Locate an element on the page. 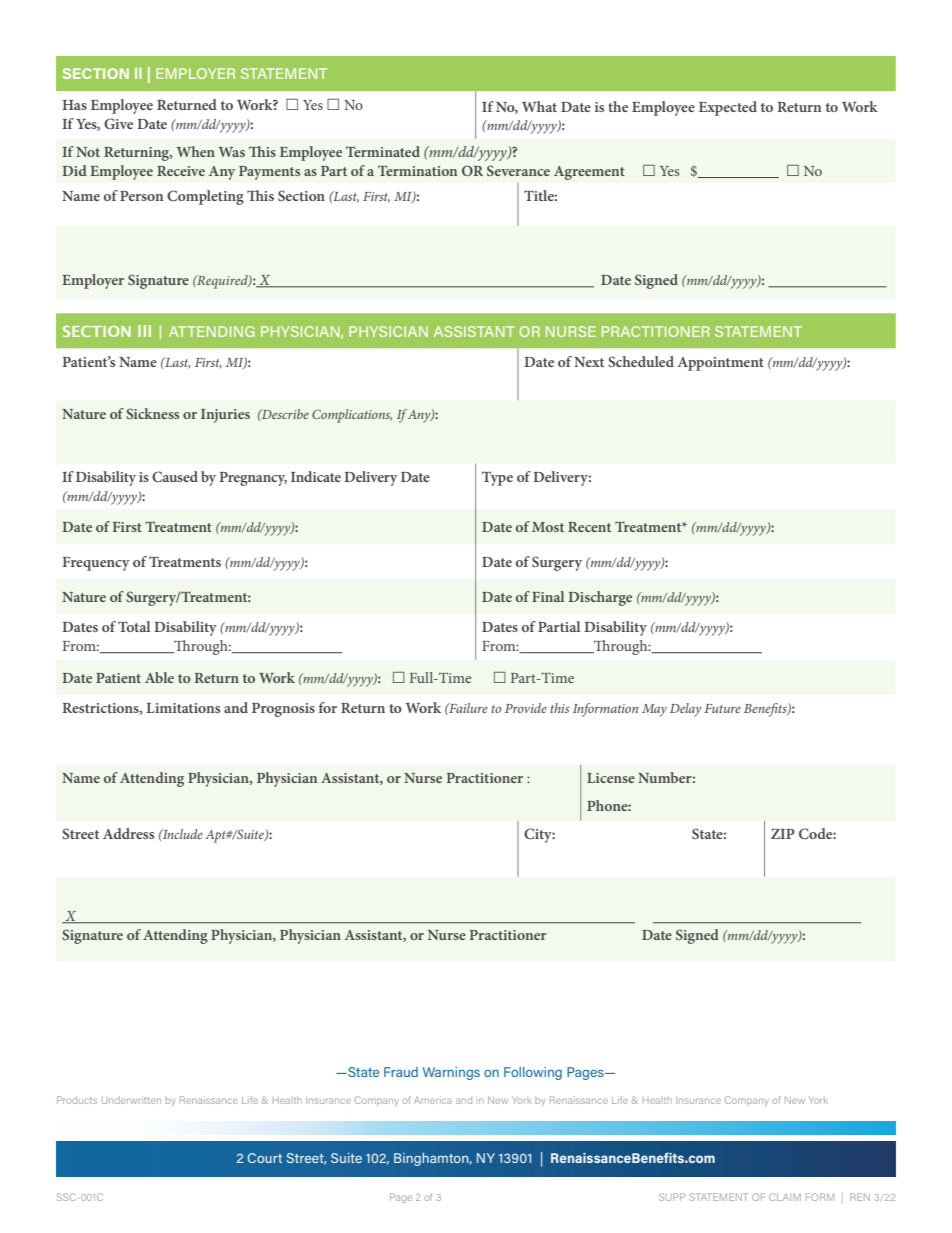  Underwritten is located at coordinates (131, 1100).
